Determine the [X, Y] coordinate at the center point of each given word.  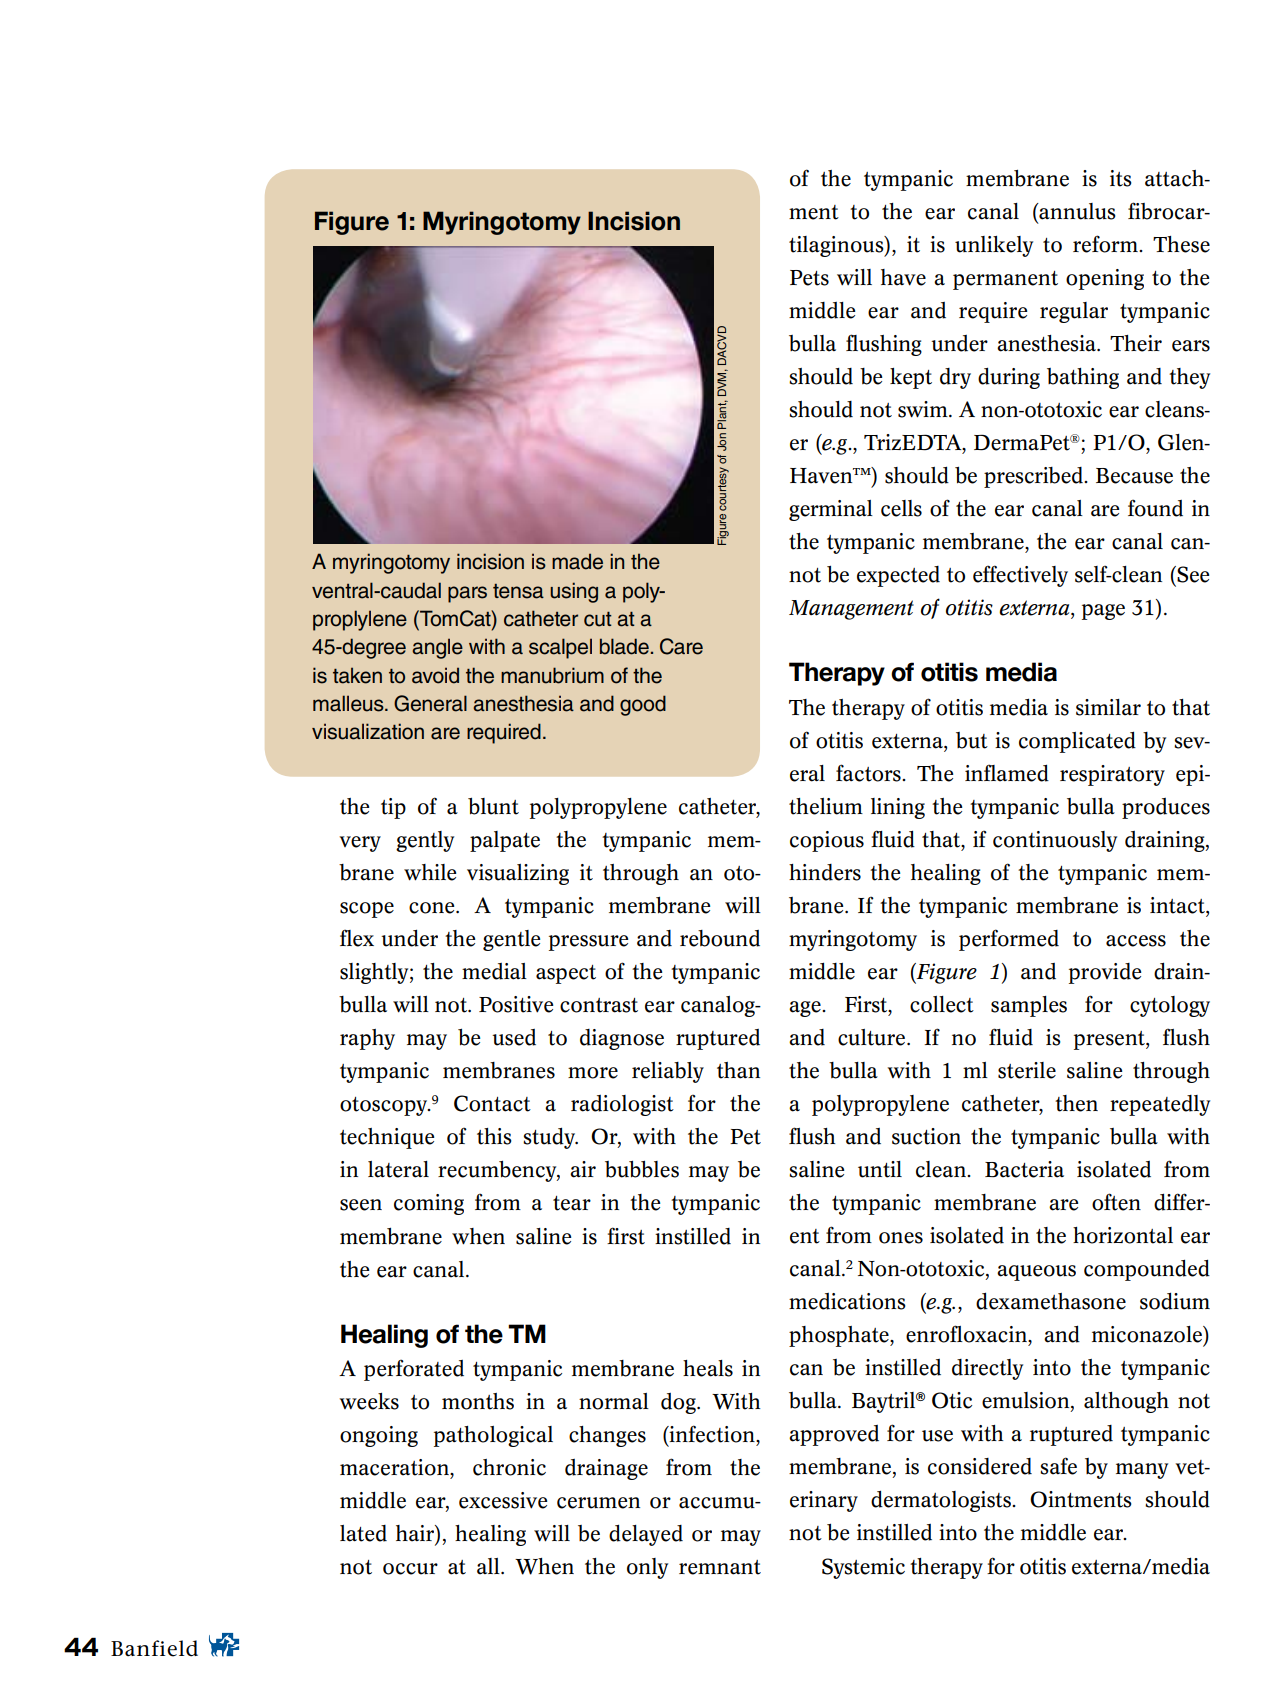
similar [1108, 707]
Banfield [154, 1648]
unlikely [994, 246]
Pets [809, 278]
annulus [1076, 211]
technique [387, 1138]
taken [357, 675]
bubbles [642, 1169]
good [643, 705]
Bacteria [1024, 1169]
